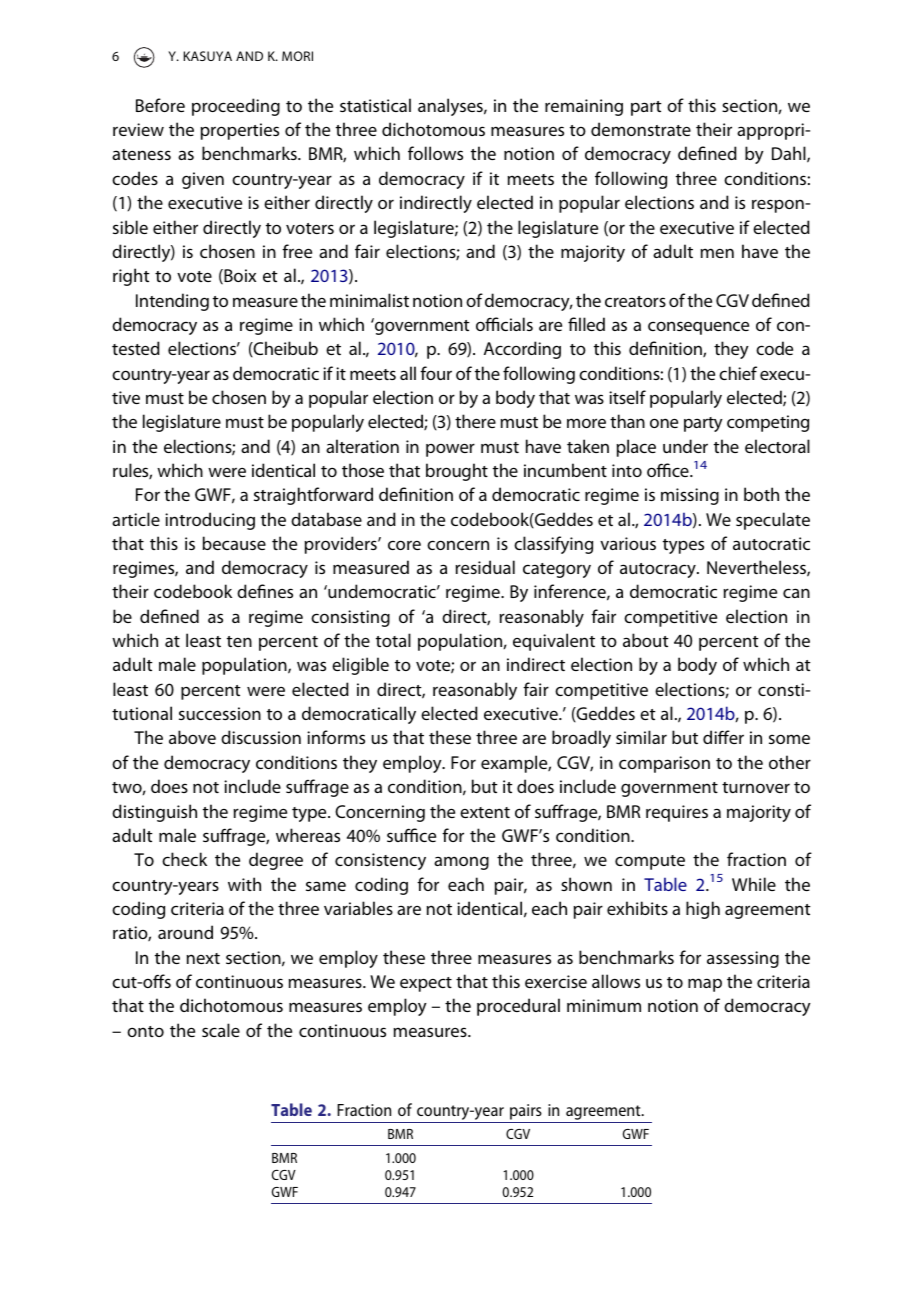 The image size is (923, 1316). I want to click on proceeding, so click(236, 107).
